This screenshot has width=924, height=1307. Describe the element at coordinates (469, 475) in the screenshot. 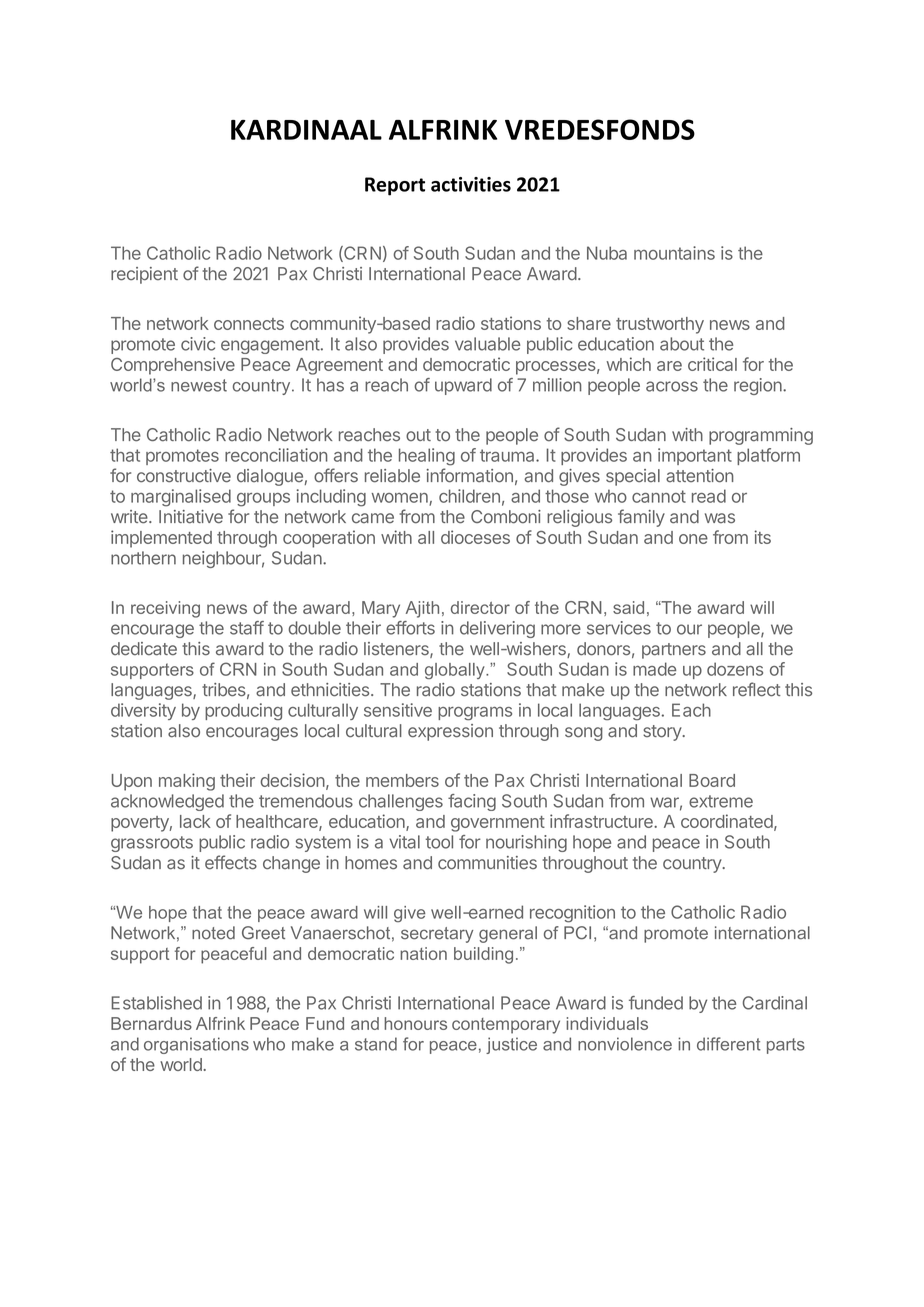

I see `information` at that location.
